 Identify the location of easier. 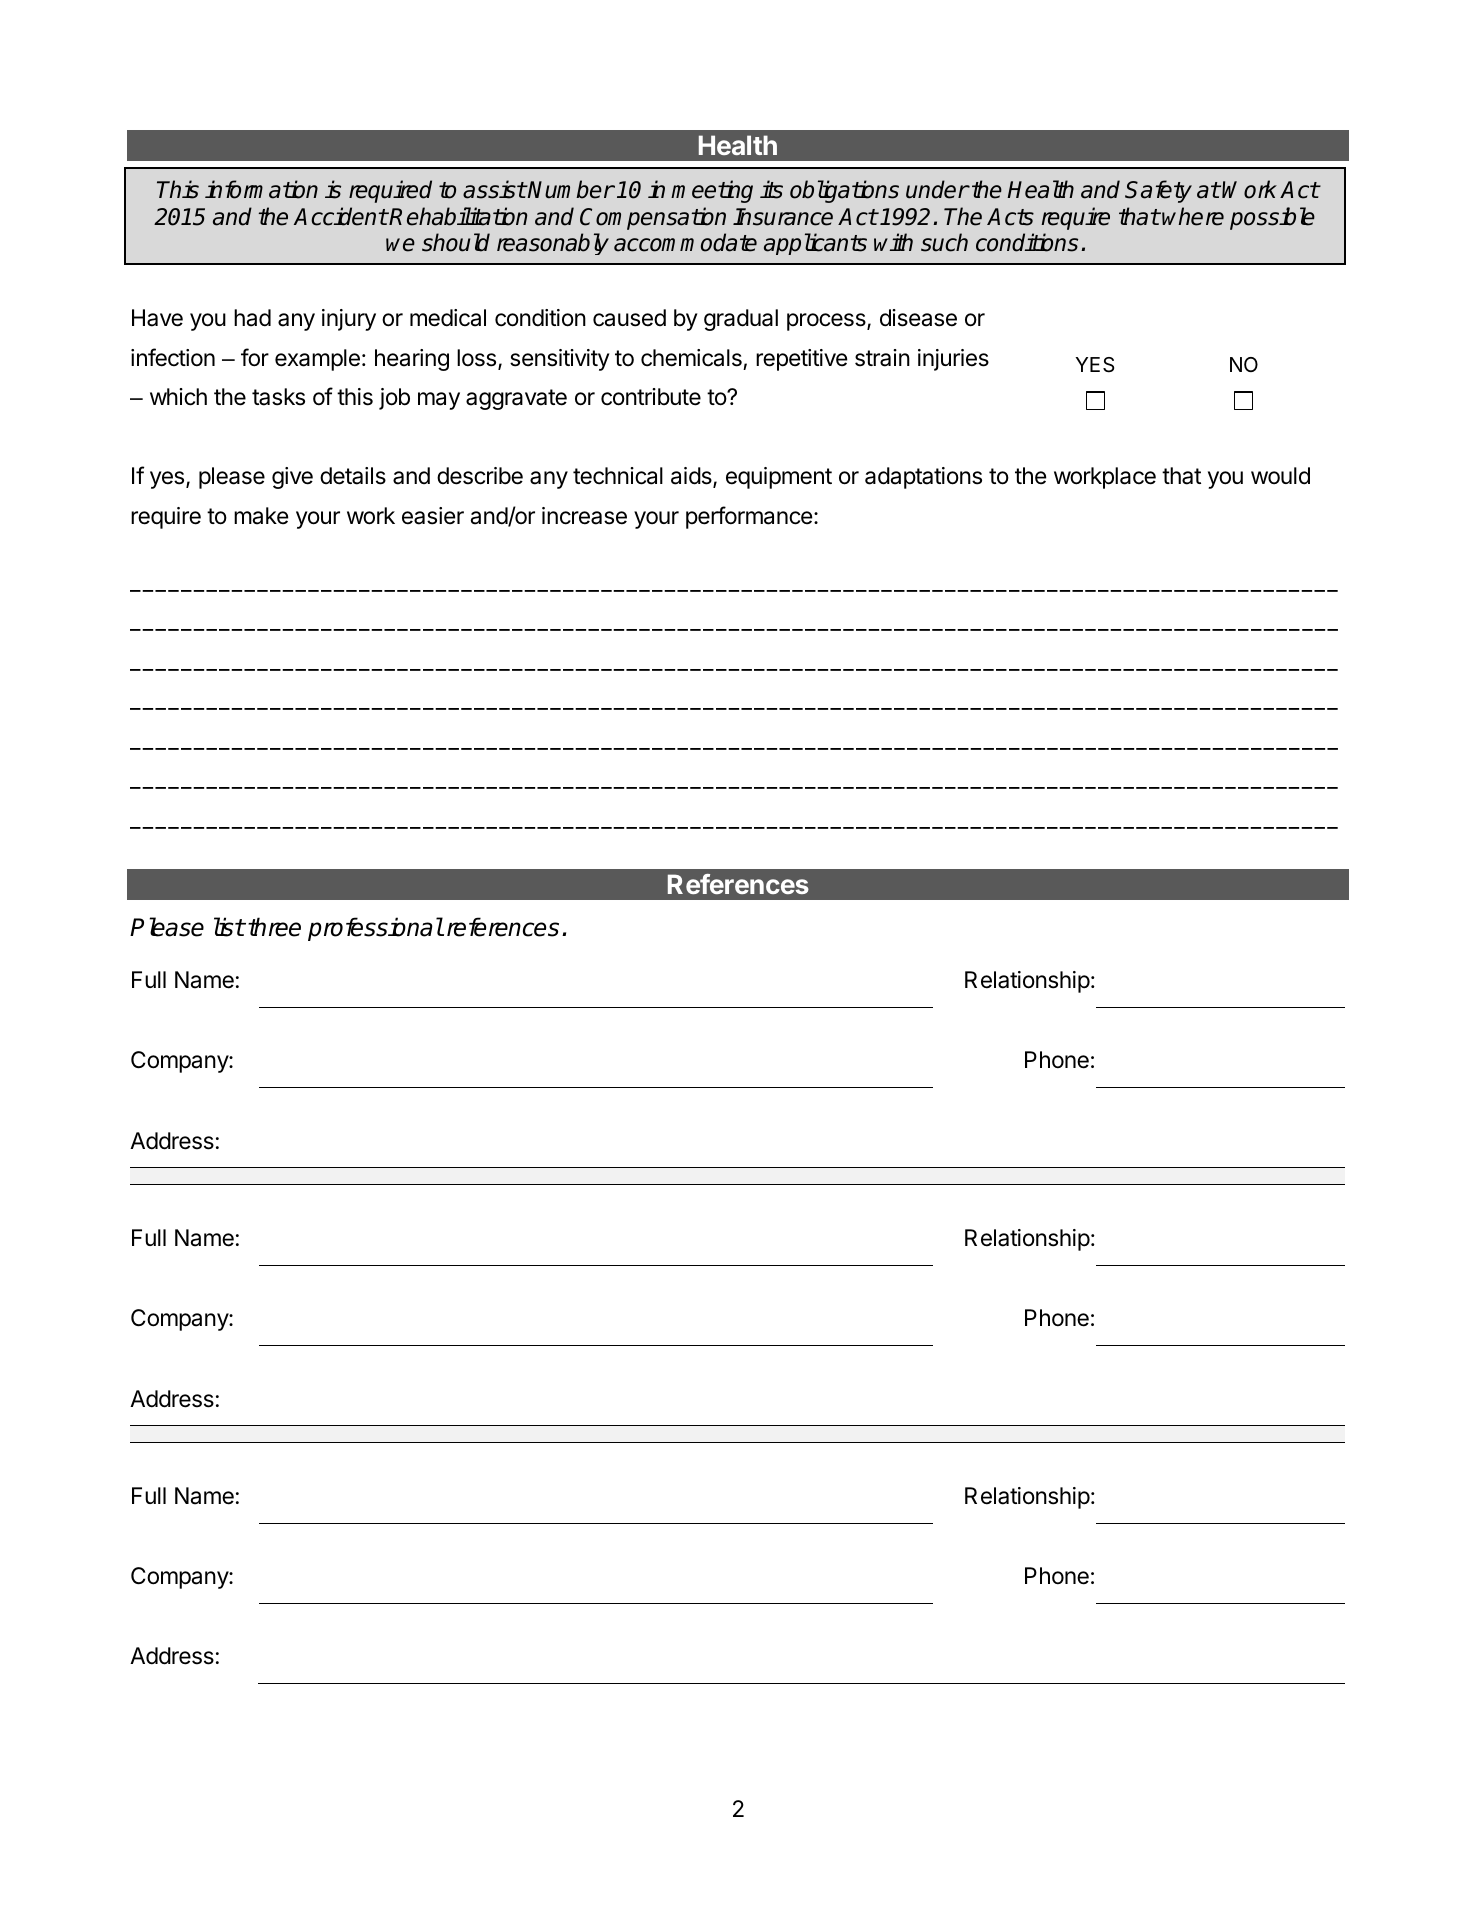
(433, 516).
